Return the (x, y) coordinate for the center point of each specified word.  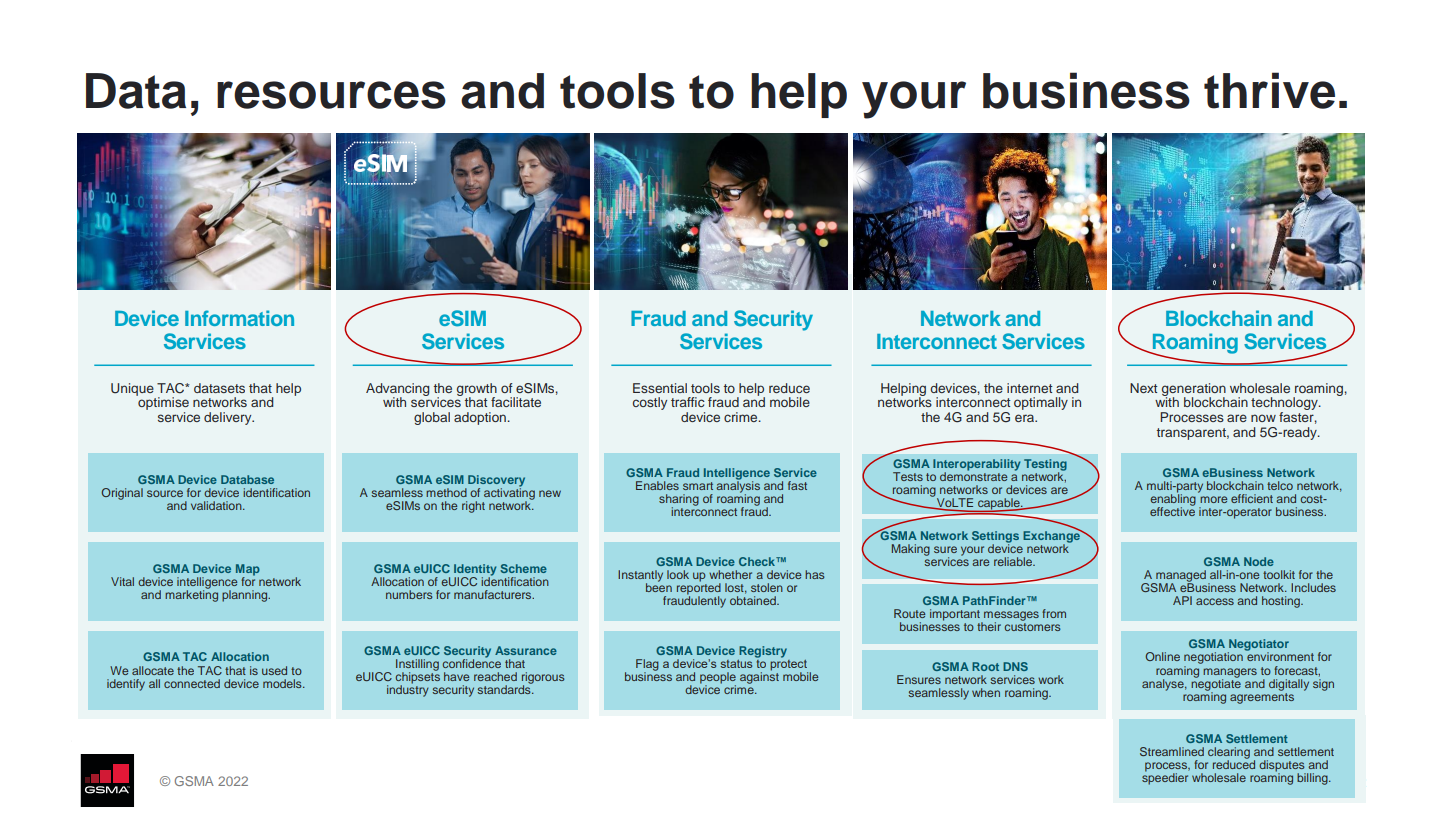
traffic (688, 402)
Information (239, 318)
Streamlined (1172, 751)
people (718, 679)
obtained (754, 600)
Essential (660, 388)
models (283, 683)
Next (1144, 388)
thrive (1269, 90)
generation (1194, 390)
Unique (132, 389)
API (1182, 600)
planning (246, 596)
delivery (229, 418)
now (1263, 418)
